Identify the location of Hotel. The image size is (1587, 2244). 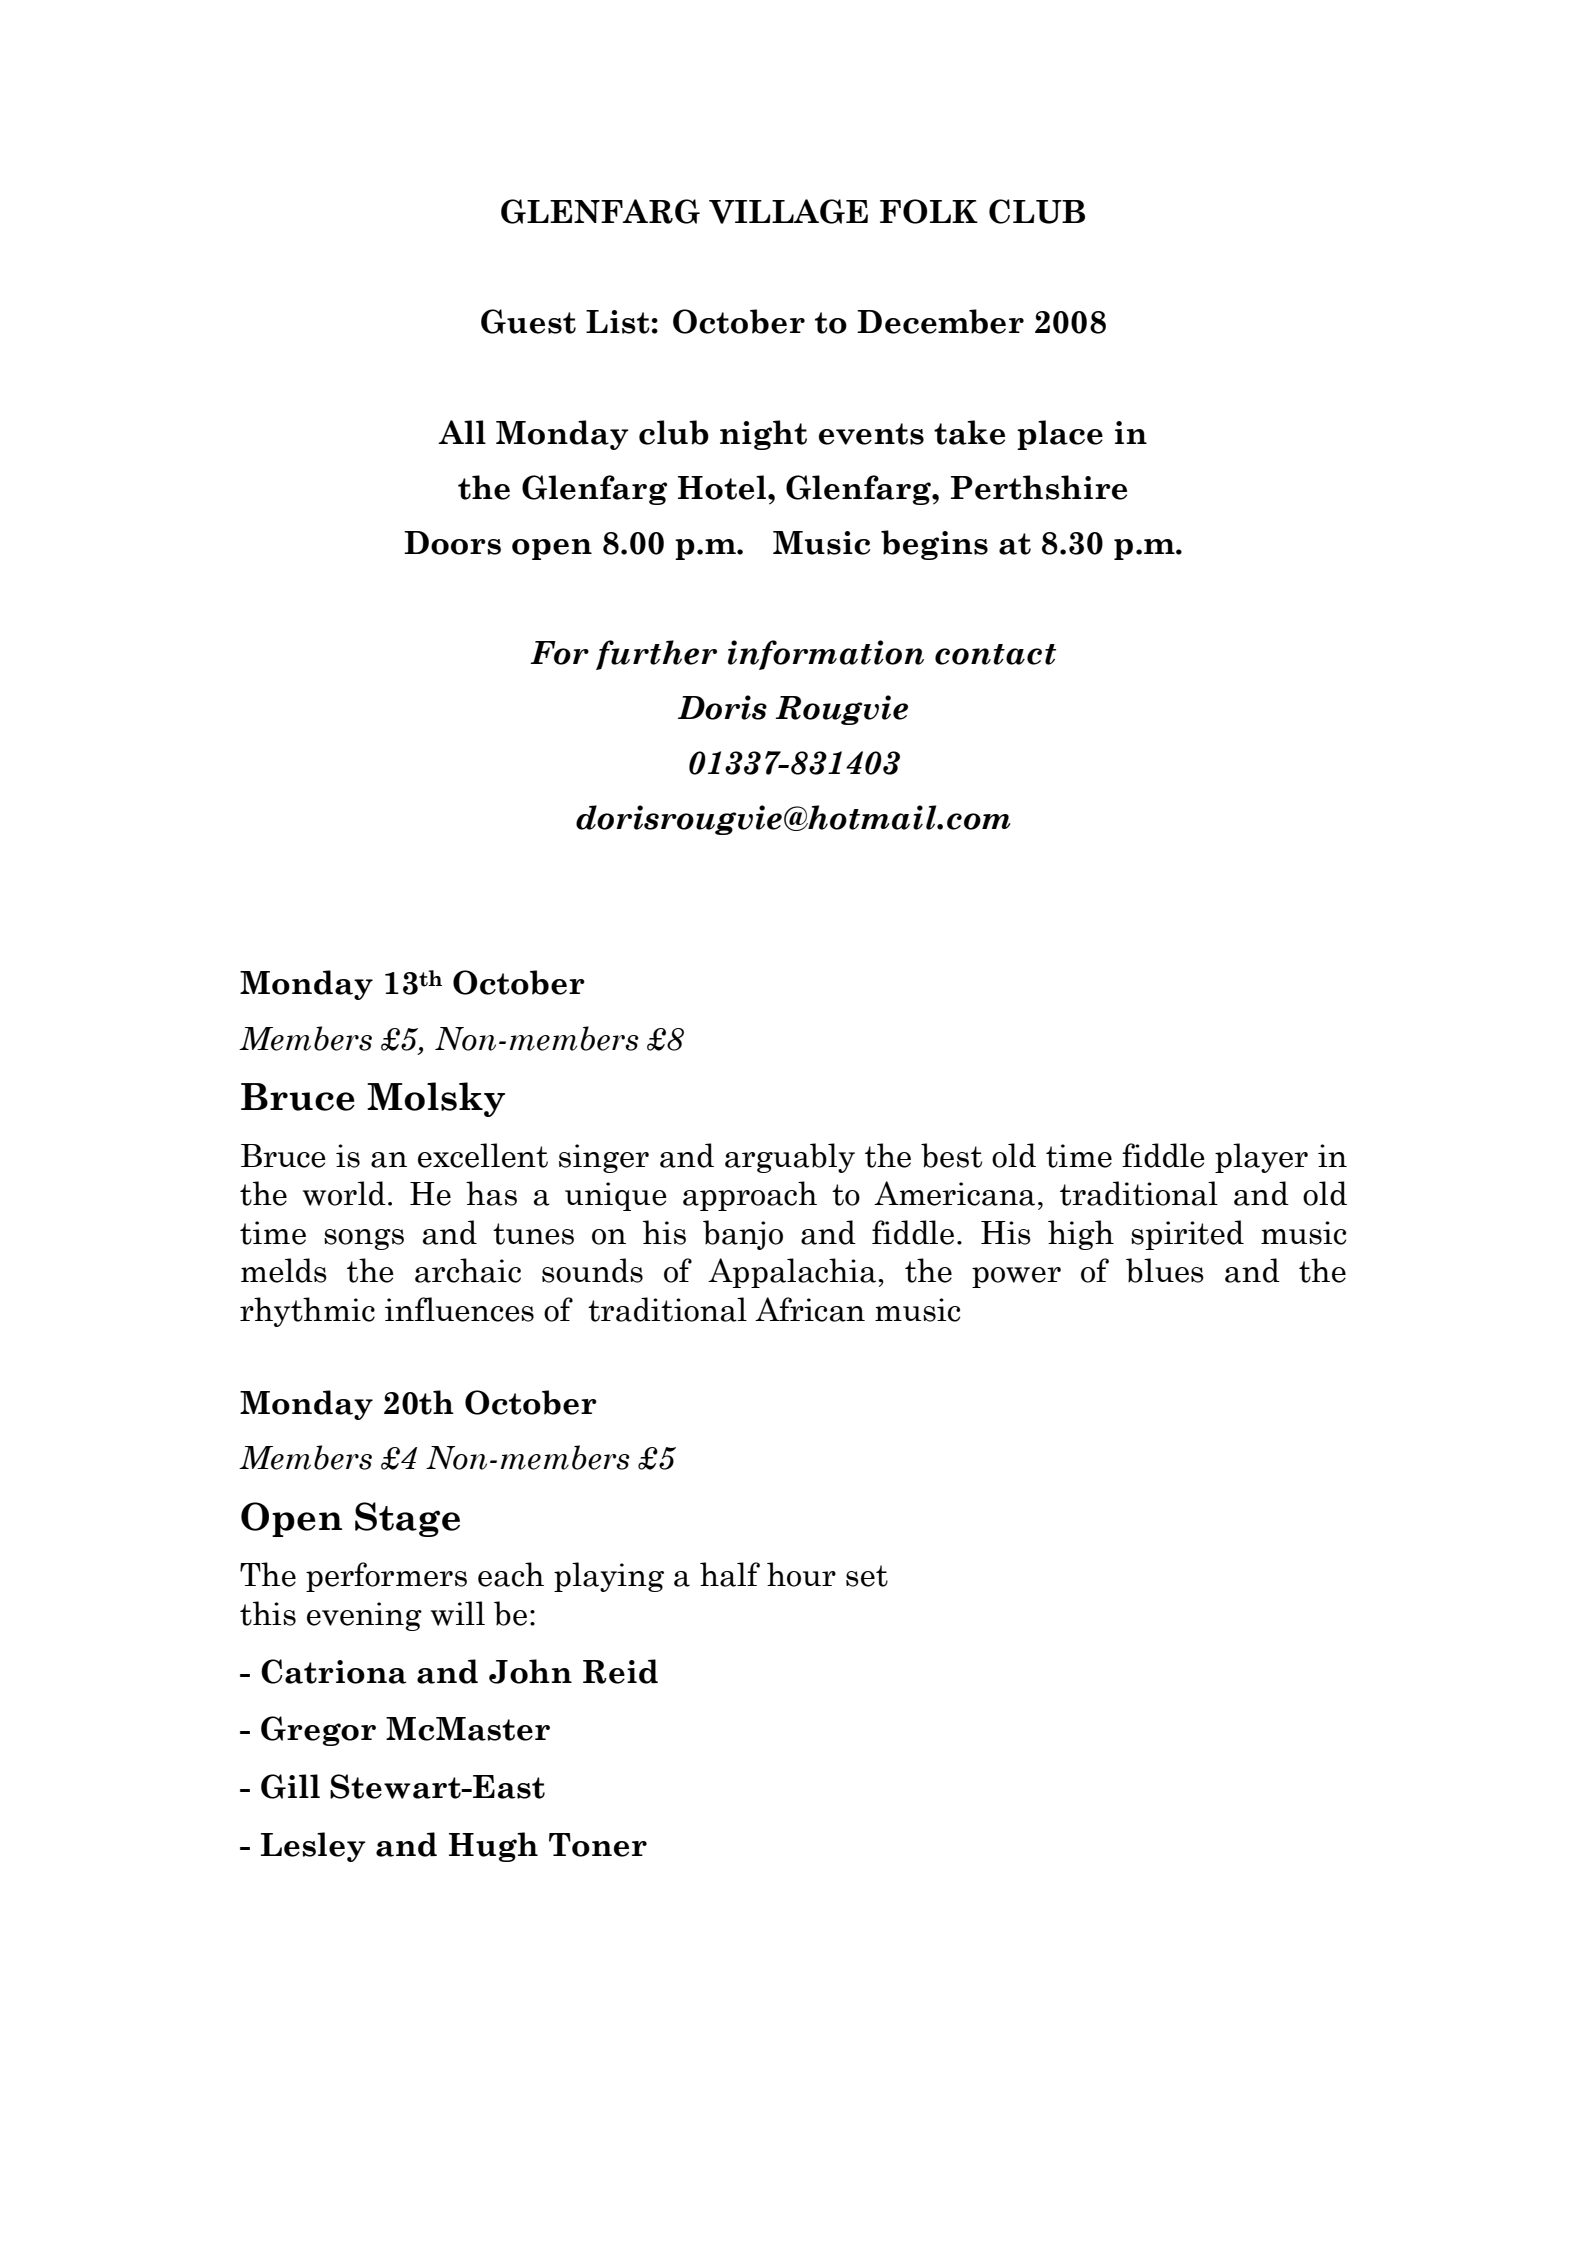
(723, 487).
